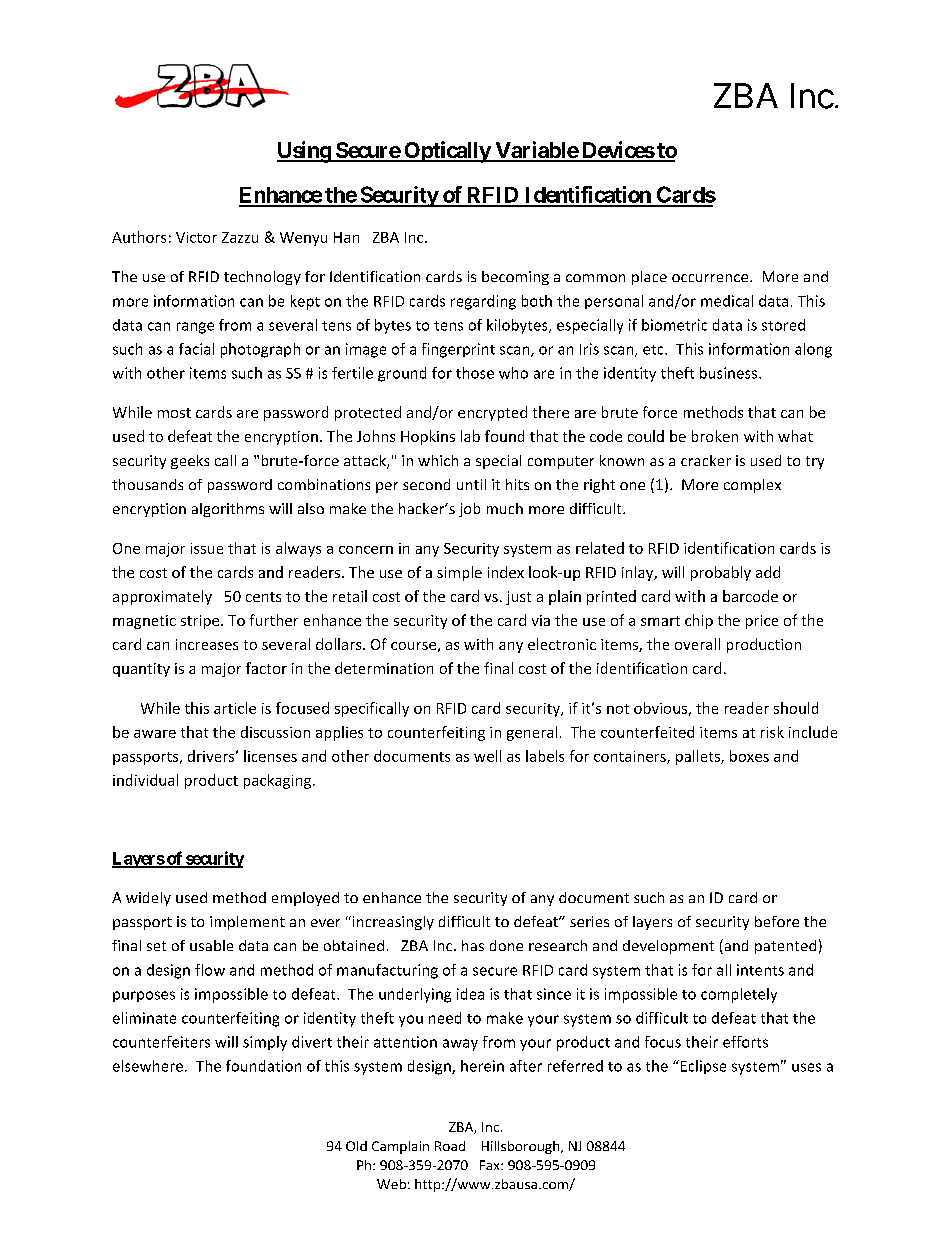  I want to click on elsewhere, so click(148, 1066).
